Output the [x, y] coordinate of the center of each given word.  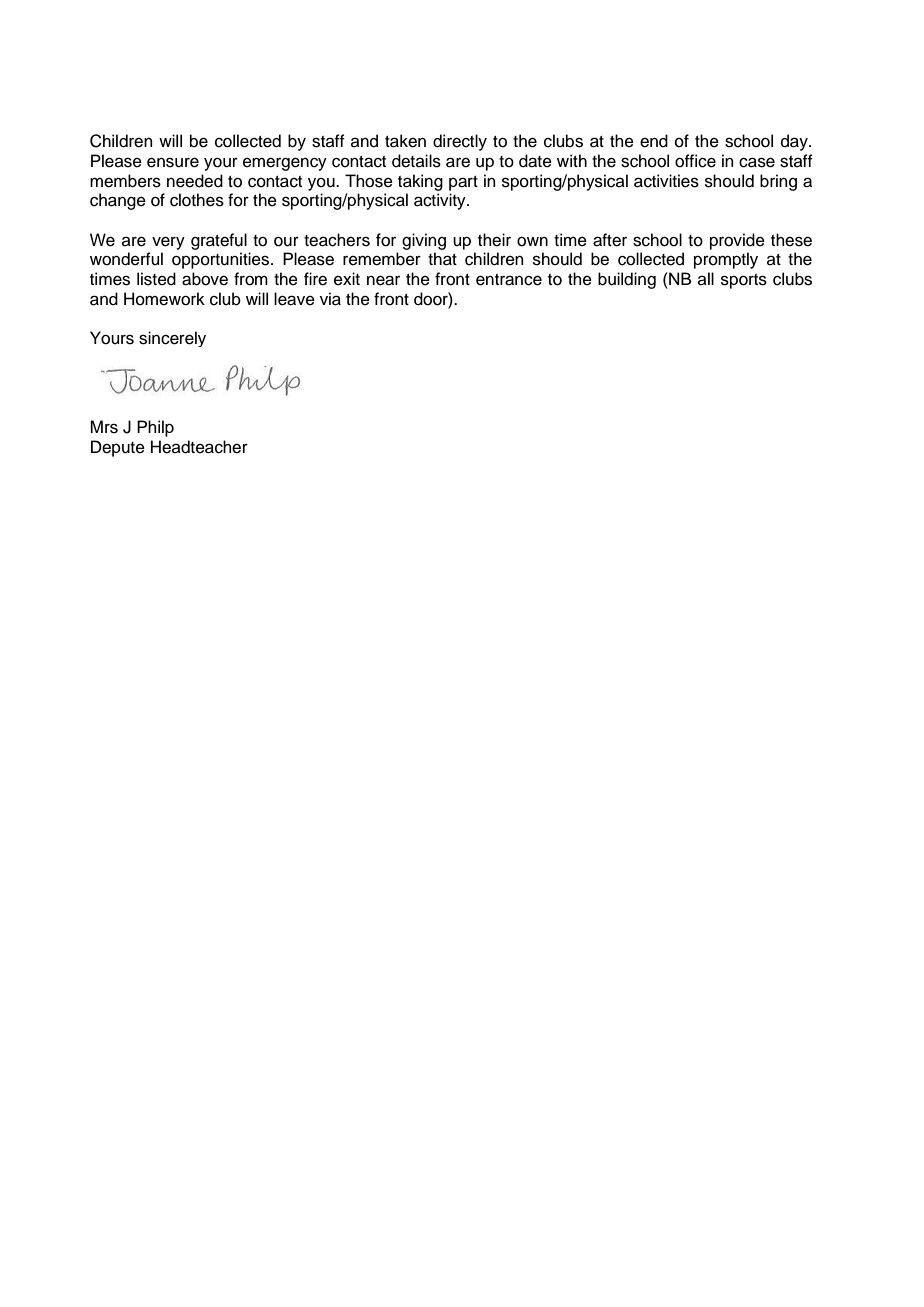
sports [744, 281]
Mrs [104, 427]
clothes [197, 200]
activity [441, 201]
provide [737, 241]
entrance [509, 280]
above [205, 279]
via [330, 299]
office [695, 161]
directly [460, 142]
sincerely [172, 339]
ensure [173, 162]
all [706, 278]
